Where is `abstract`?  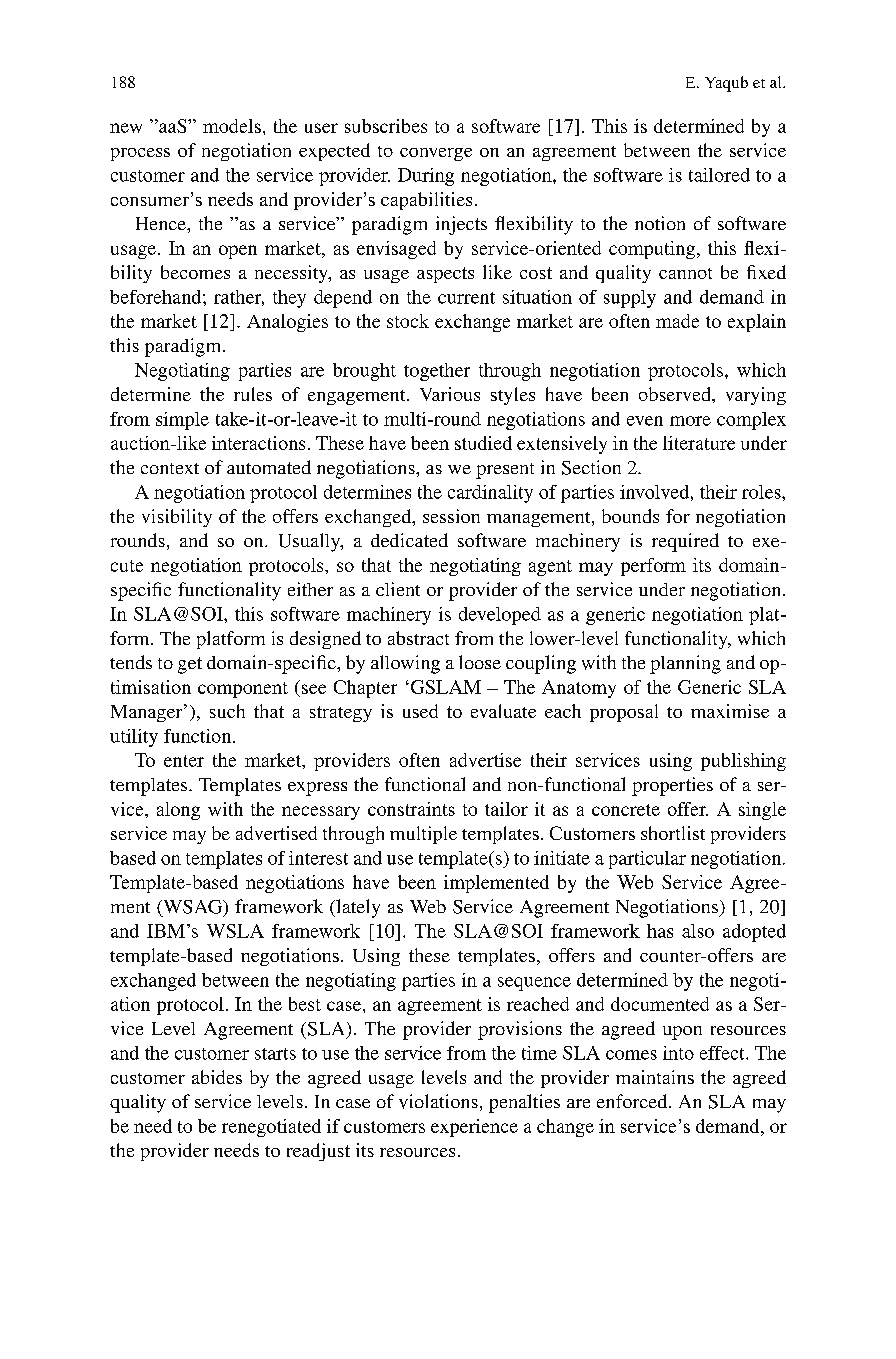 abstract is located at coordinates (418, 638).
